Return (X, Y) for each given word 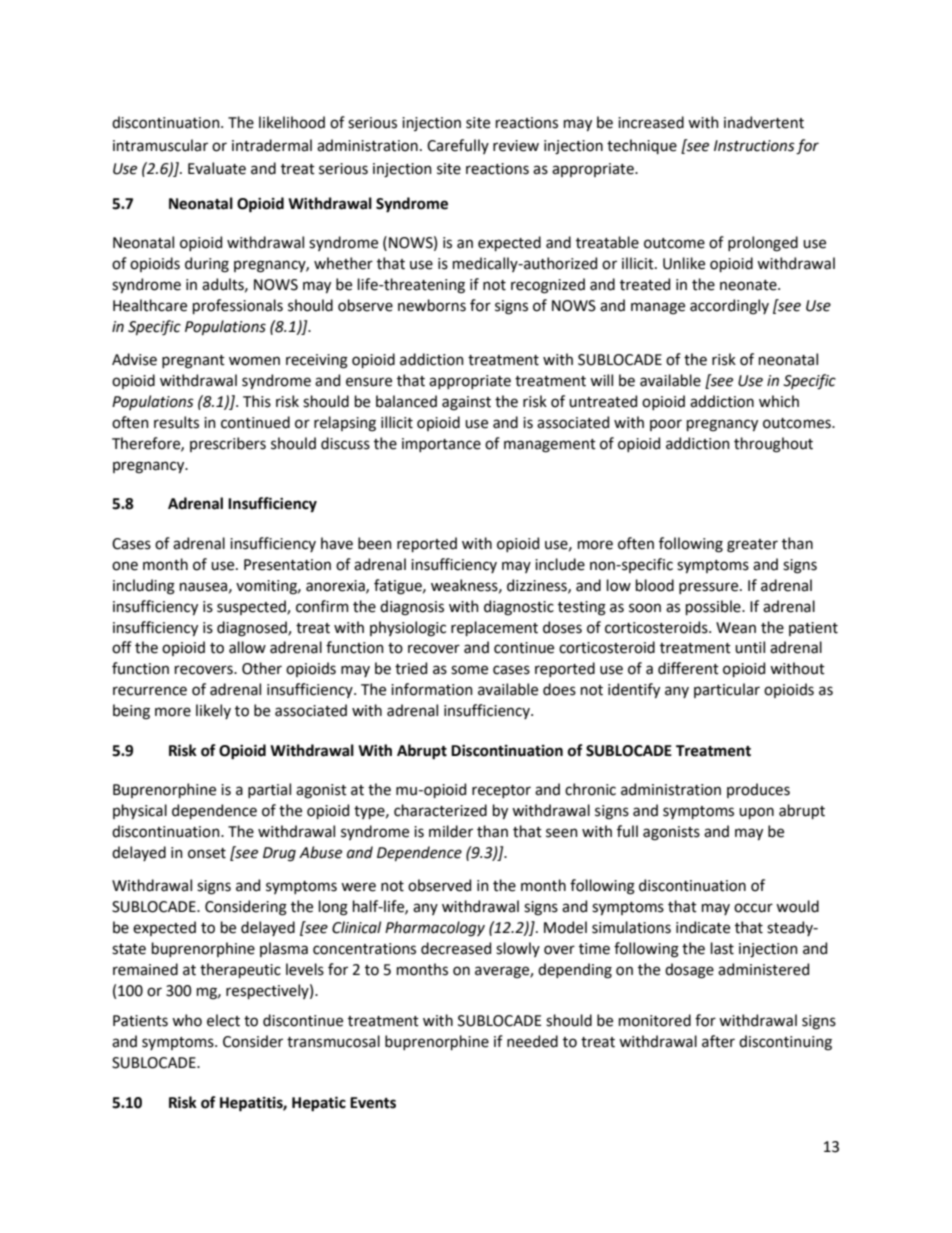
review (516, 146)
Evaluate (217, 168)
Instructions (754, 146)
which (779, 401)
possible (714, 607)
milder (451, 831)
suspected (252, 607)
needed (532, 1041)
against (466, 403)
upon (756, 813)
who (187, 1020)
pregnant (193, 362)
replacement (494, 628)
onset (207, 853)
